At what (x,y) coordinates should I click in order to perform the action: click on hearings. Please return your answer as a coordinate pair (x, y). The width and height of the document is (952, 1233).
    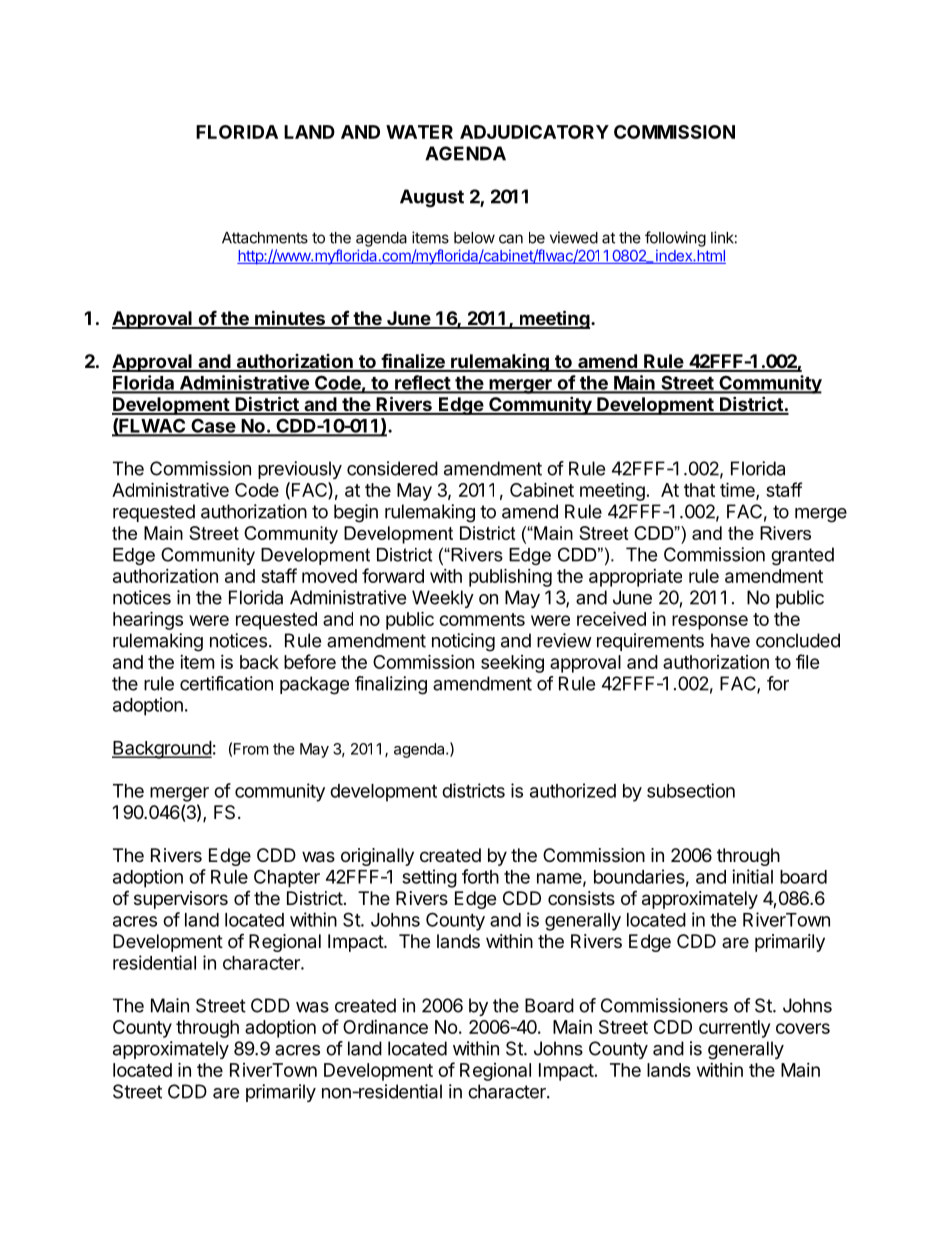
    Looking at the image, I should click on (148, 620).
